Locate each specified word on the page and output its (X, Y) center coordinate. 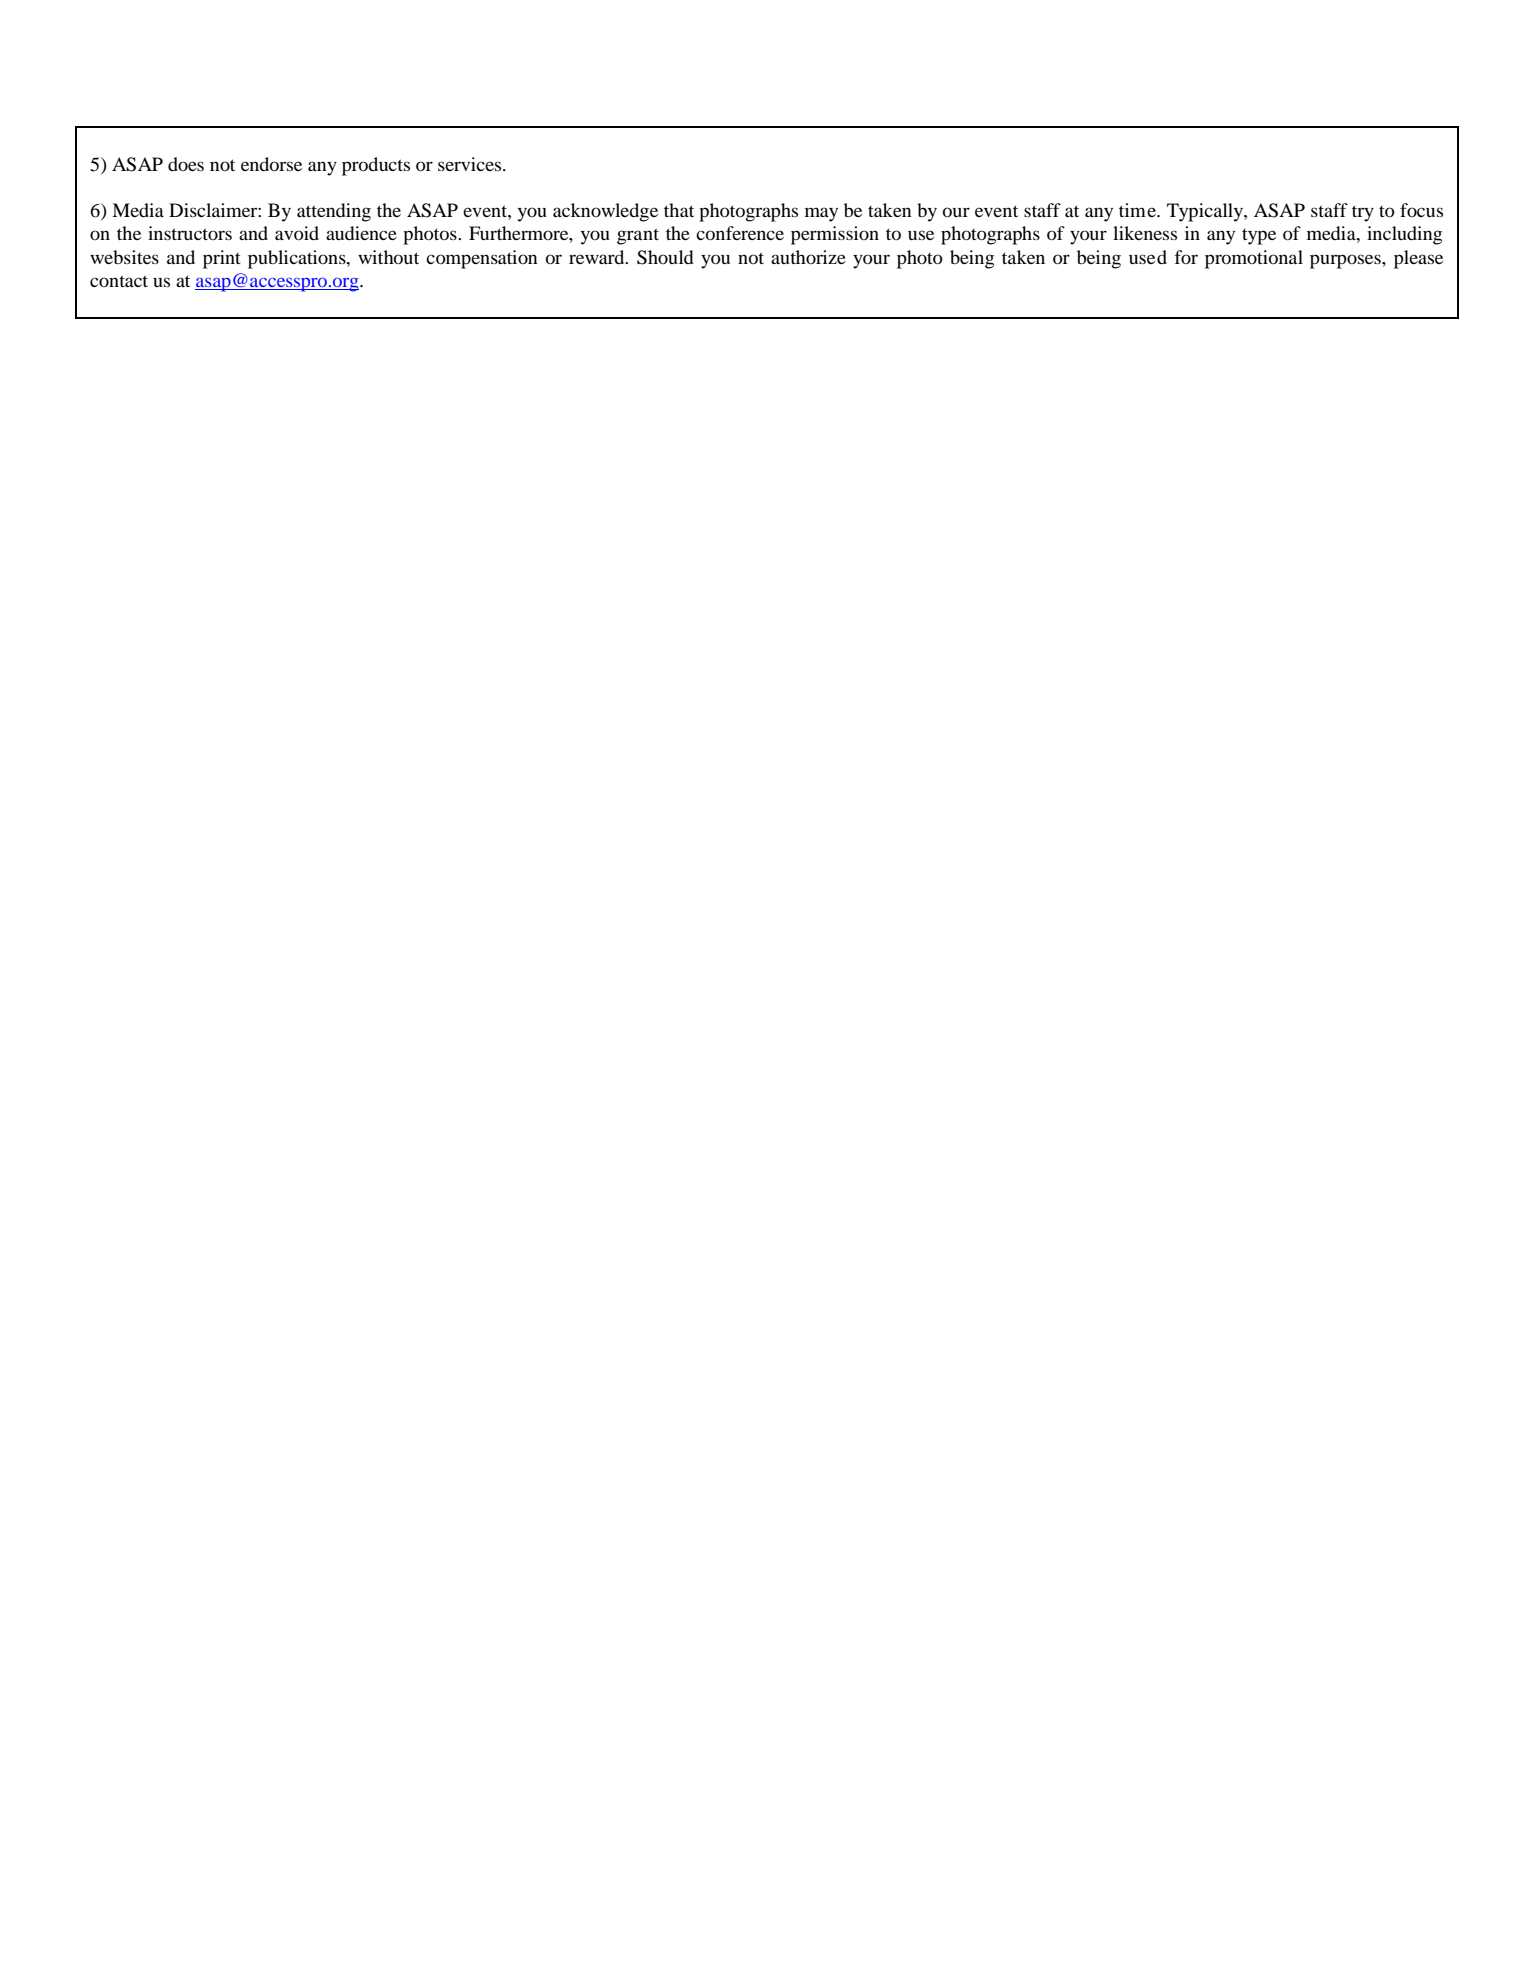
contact (119, 281)
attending (334, 212)
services (471, 164)
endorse (271, 164)
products (376, 166)
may (821, 214)
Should (665, 257)
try (1363, 213)
